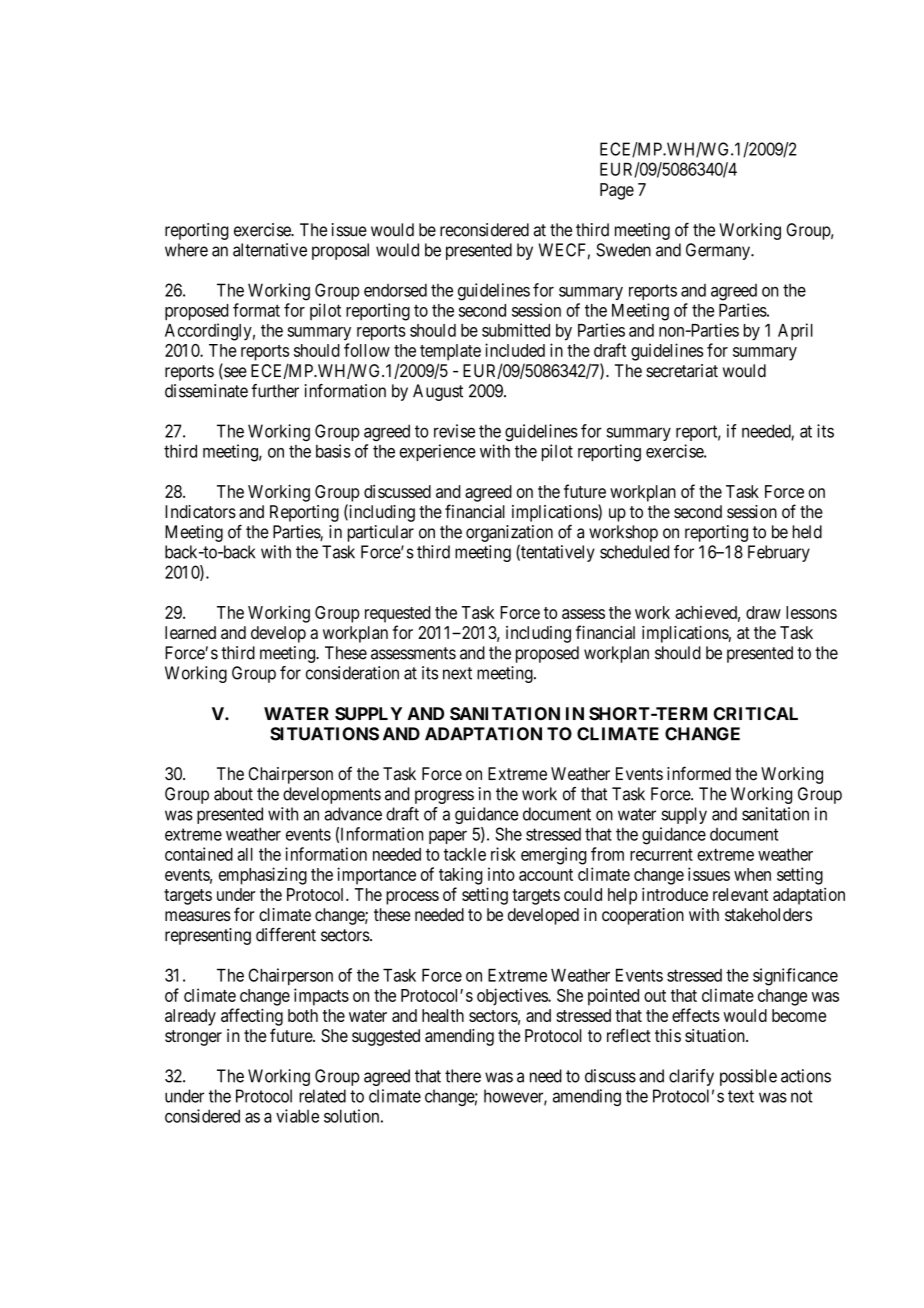  Describe the element at coordinates (617, 191) in the screenshot. I see `Page` at that location.
